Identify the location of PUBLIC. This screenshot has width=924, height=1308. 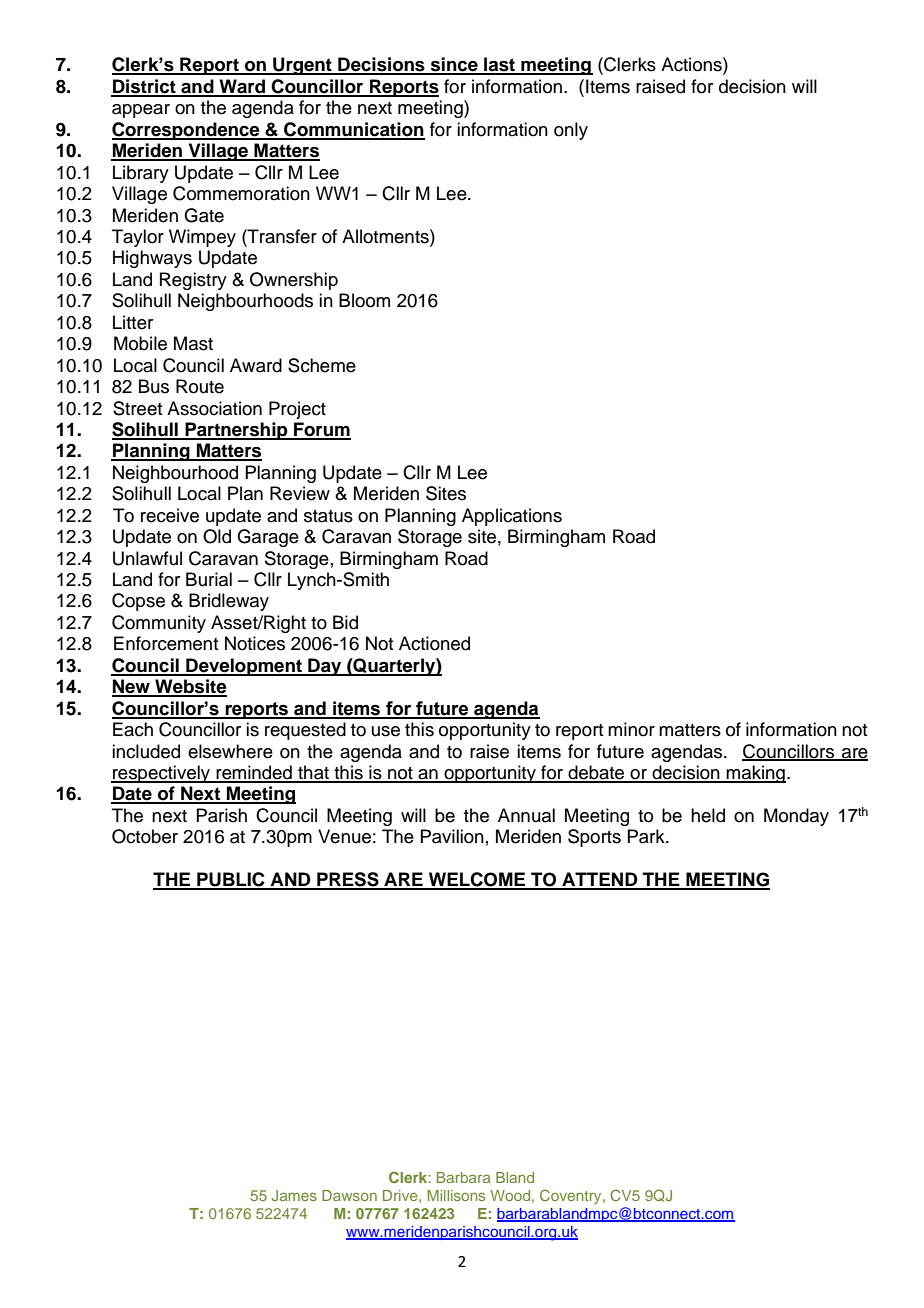
(231, 880).
